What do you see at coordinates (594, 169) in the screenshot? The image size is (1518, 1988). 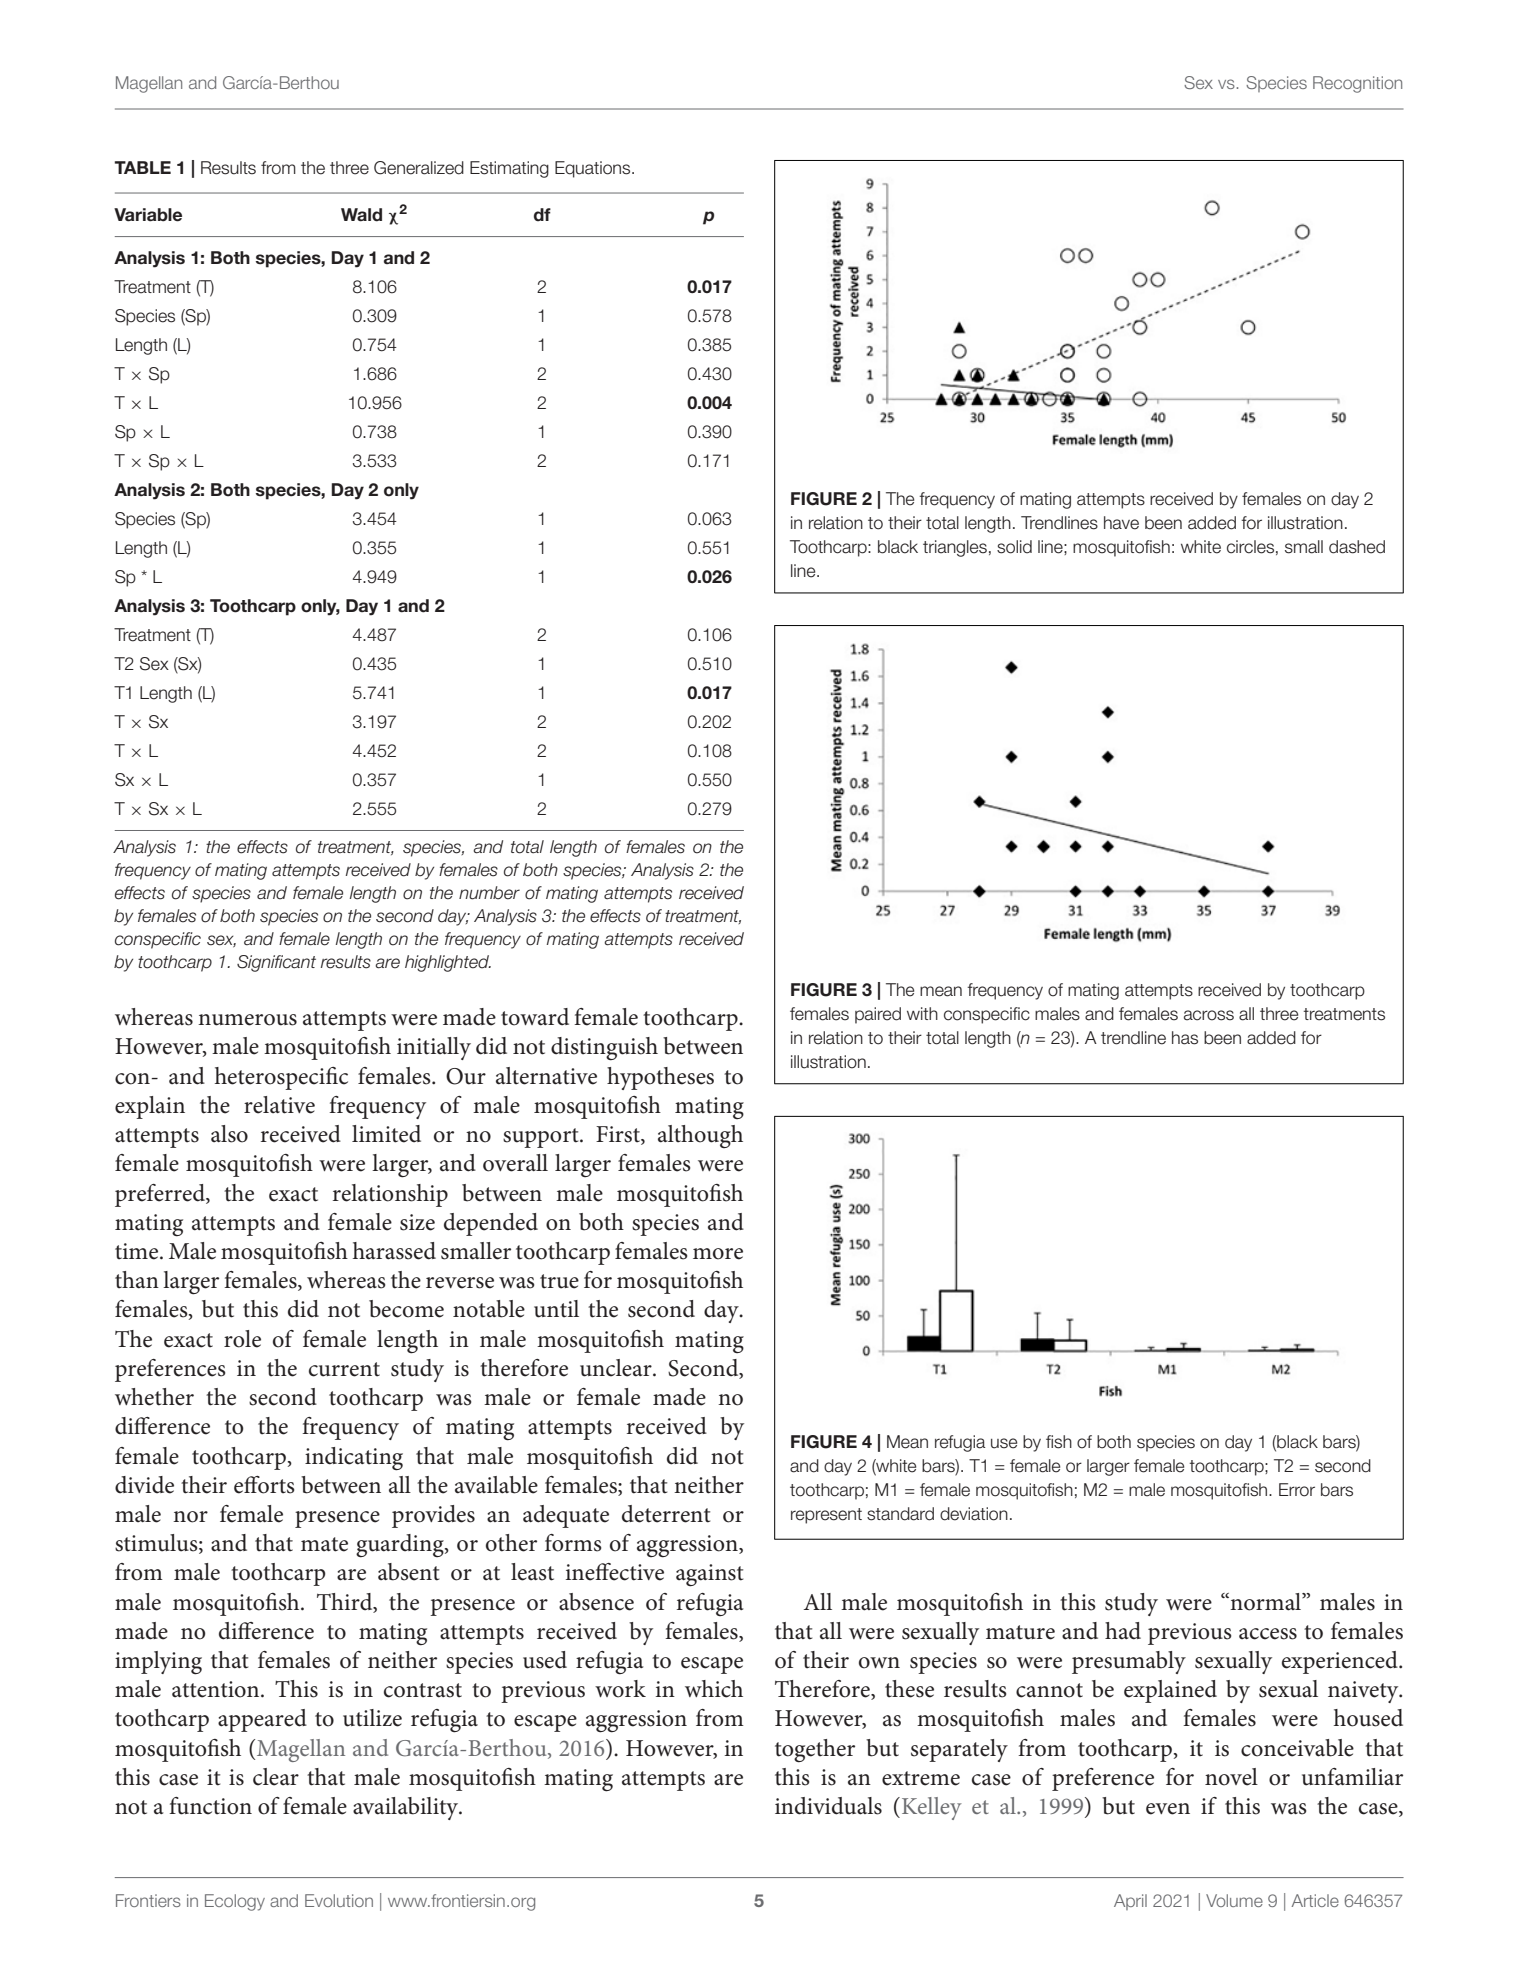 I see `Equations` at bounding box center [594, 169].
